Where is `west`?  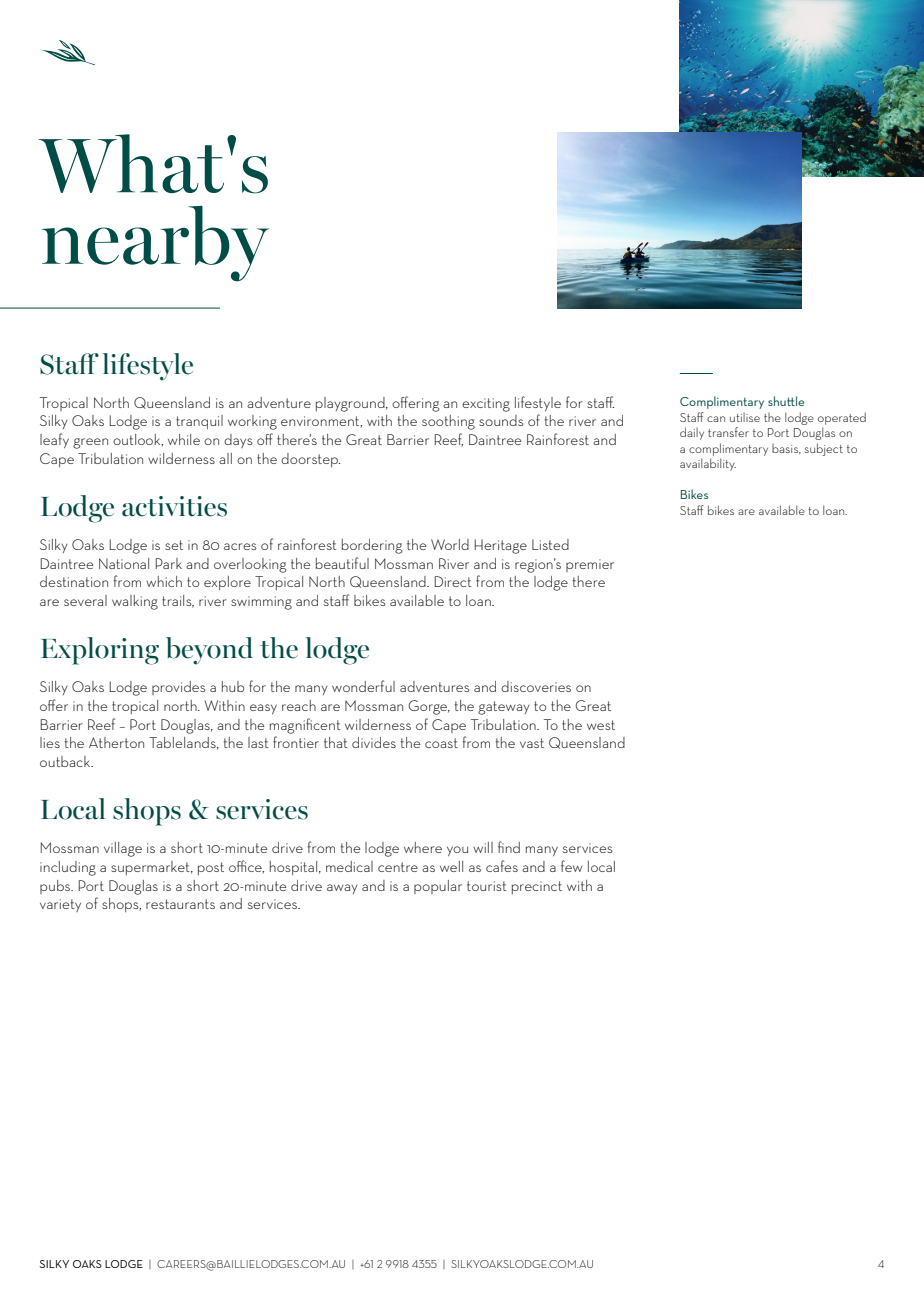
west is located at coordinates (601, 725).
